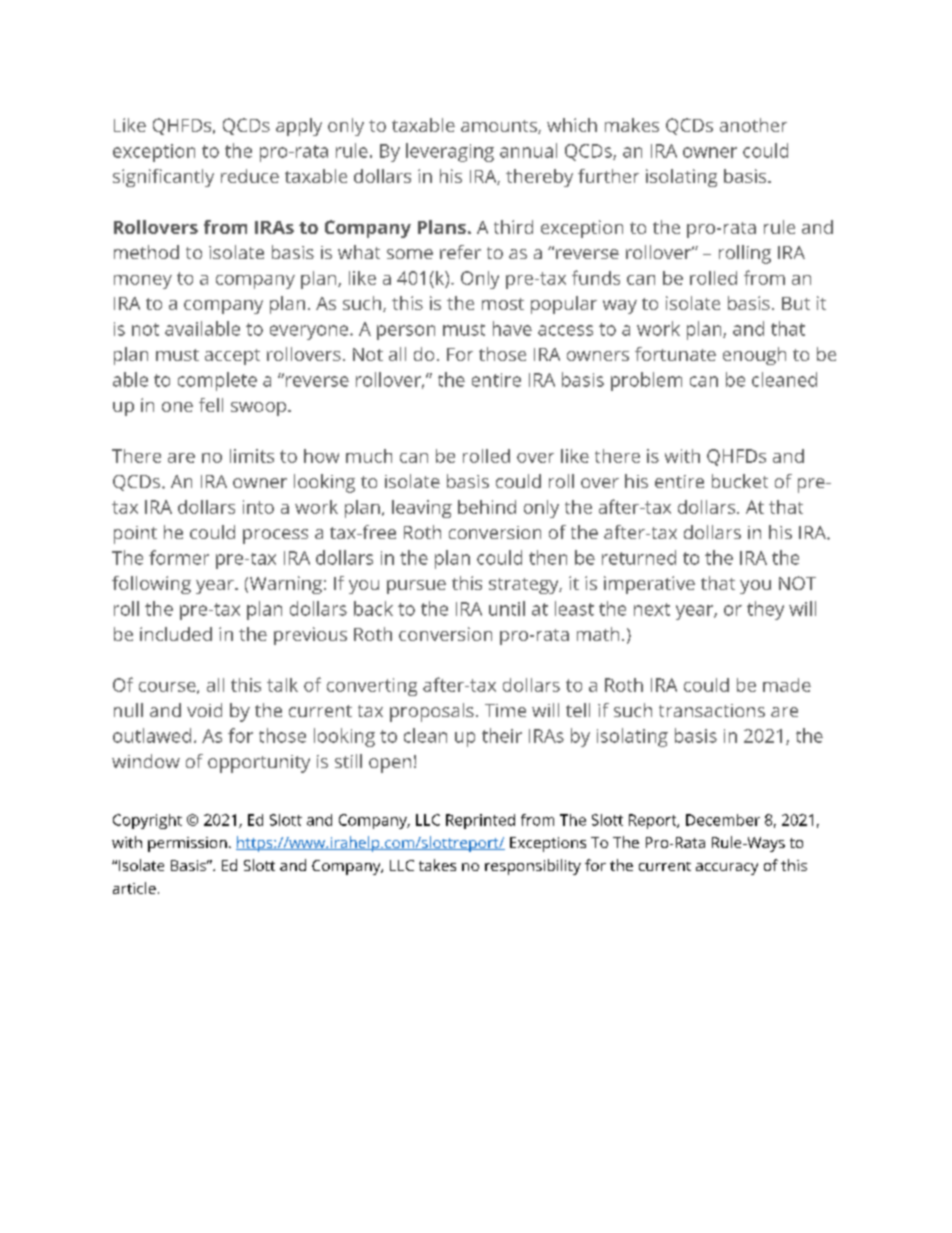 The height and width of the document is (1233, 952). Describe the element at coordinates (754, 356) in the document. I see `enough` at that location.
